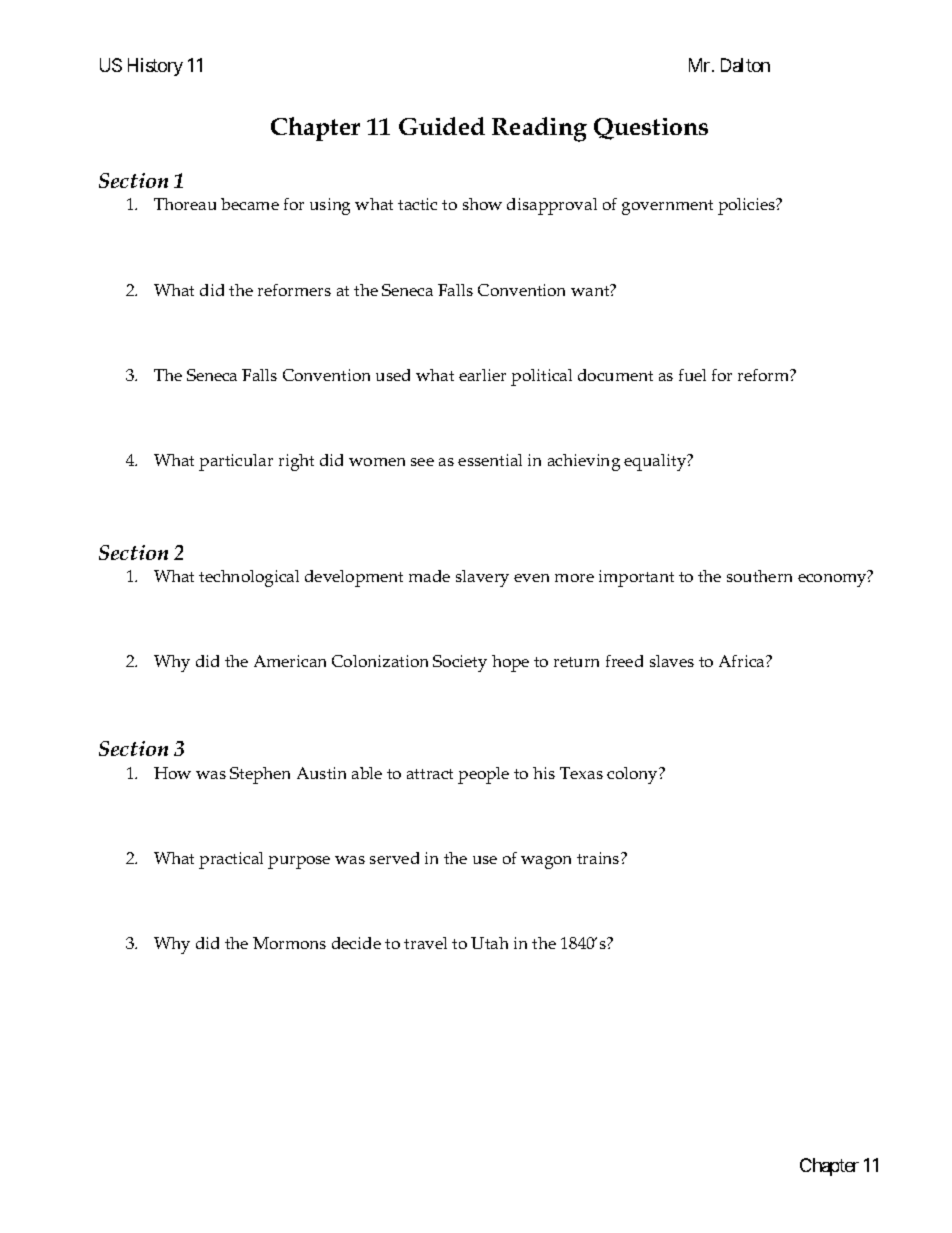 This image has height=1233, width=952. What do you see at coordinates (236, 462) in the image?
I see `particular` at bounding box center [236, 462].
